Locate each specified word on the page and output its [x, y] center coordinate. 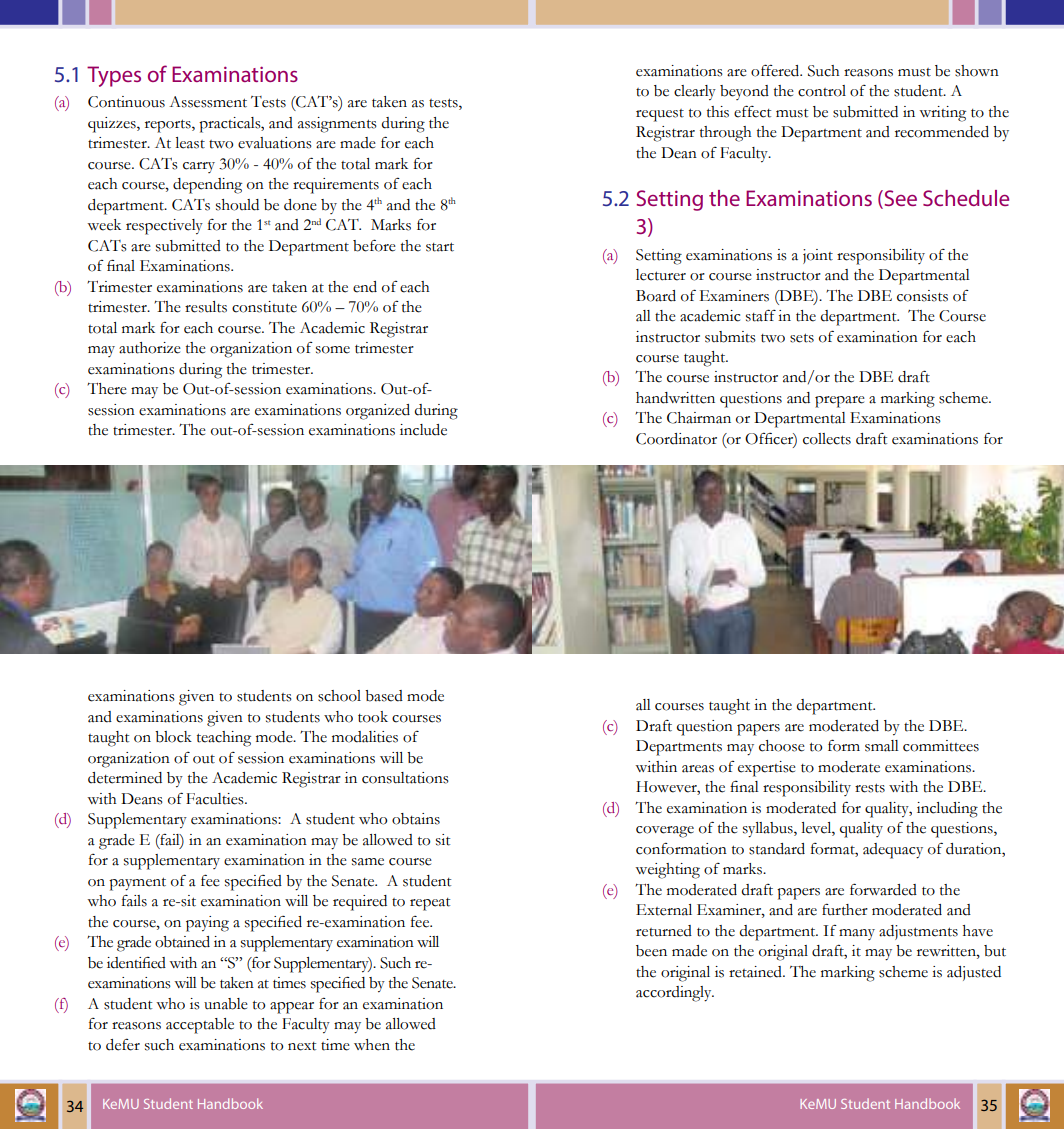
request [660, 115]
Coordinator [676, 439]
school [339, 696]
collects [827, 439]
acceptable [200, 1026]
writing [942, 114]
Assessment [208, 102]
